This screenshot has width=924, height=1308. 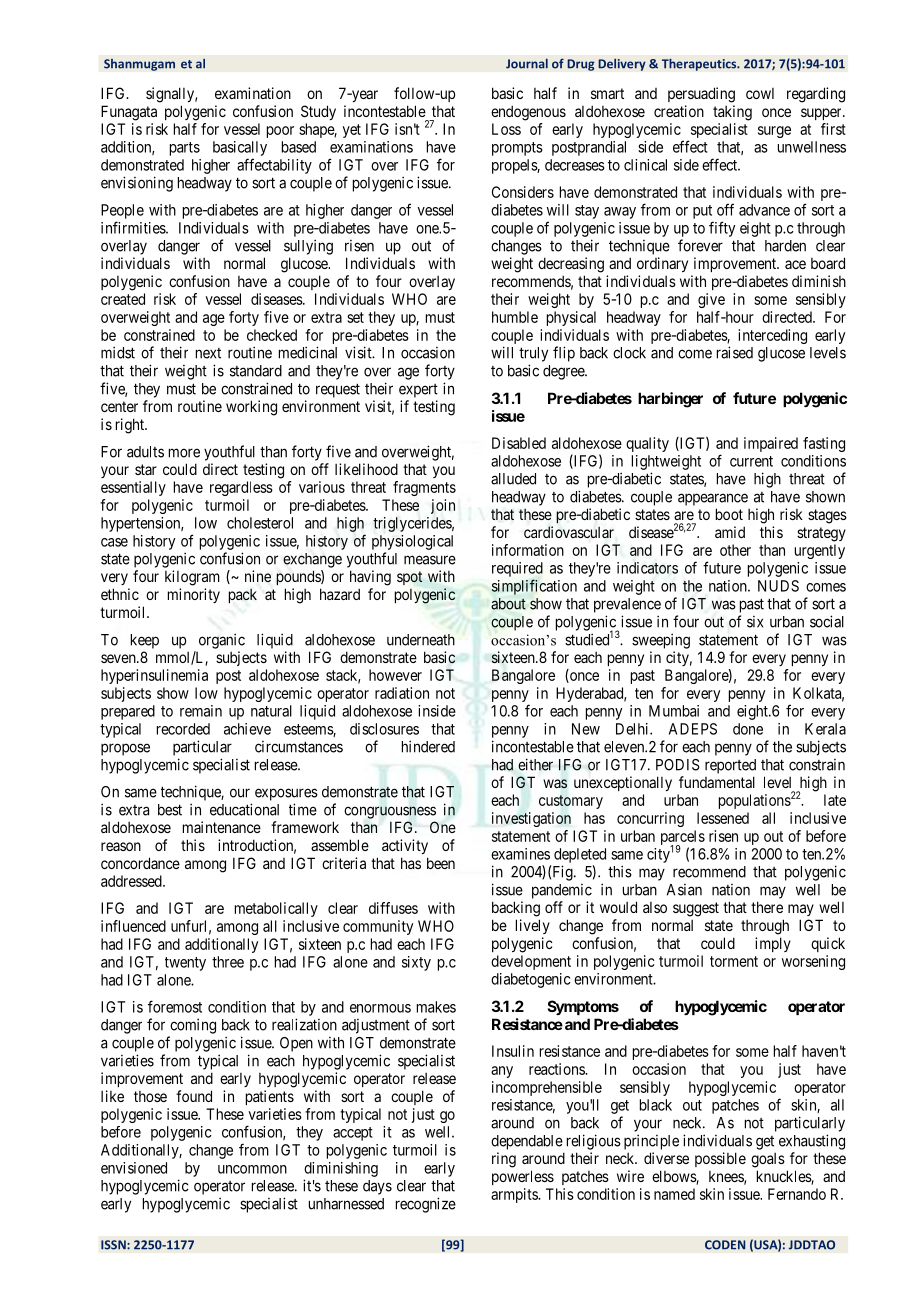 I want to click on underneath, so click(x=421, y=640).
